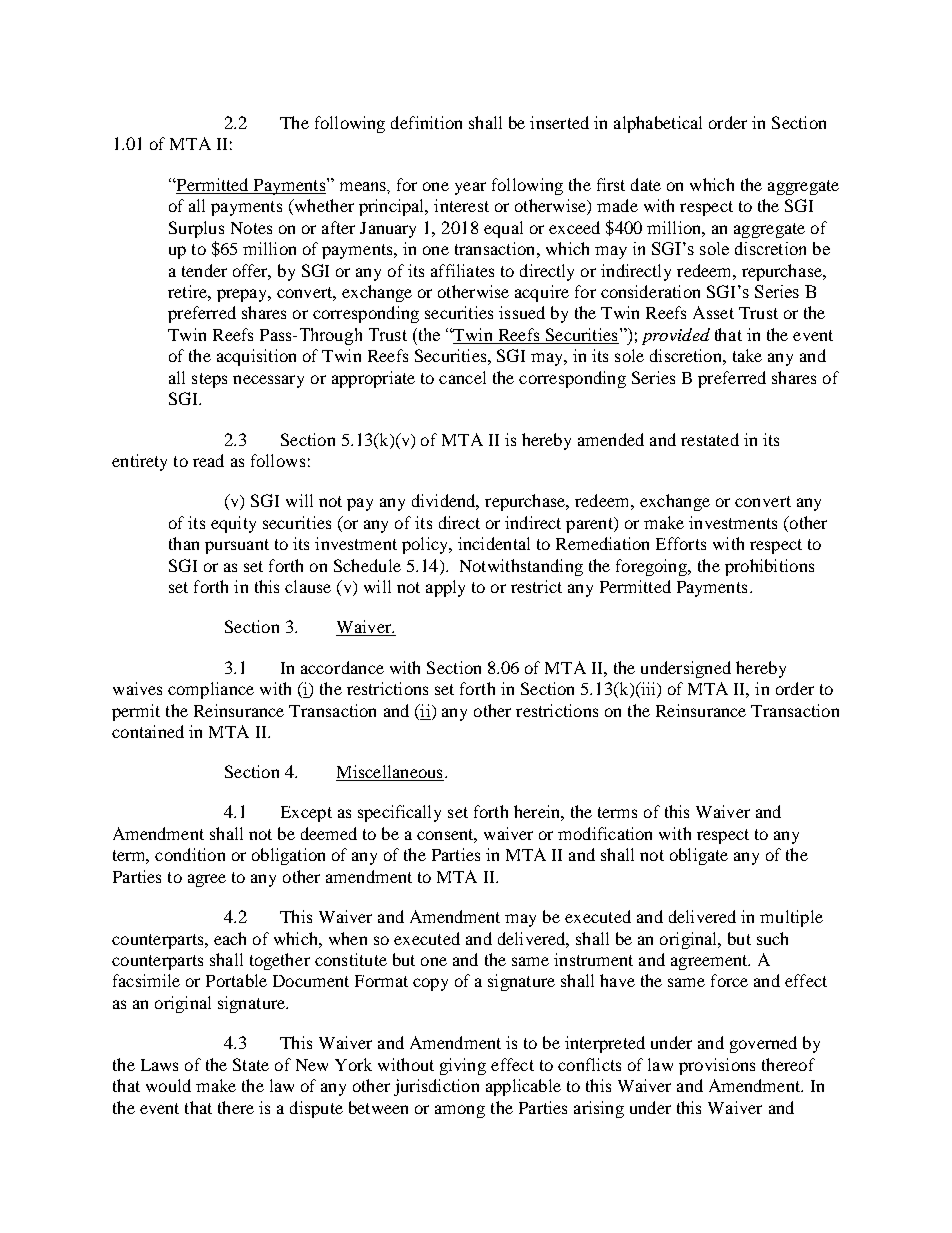 The width and height of the screenshot is (952, 1233). What do you see at coordinates (470, 188) in the screenshot?
I see `year` at bounding box center [470, 188].
